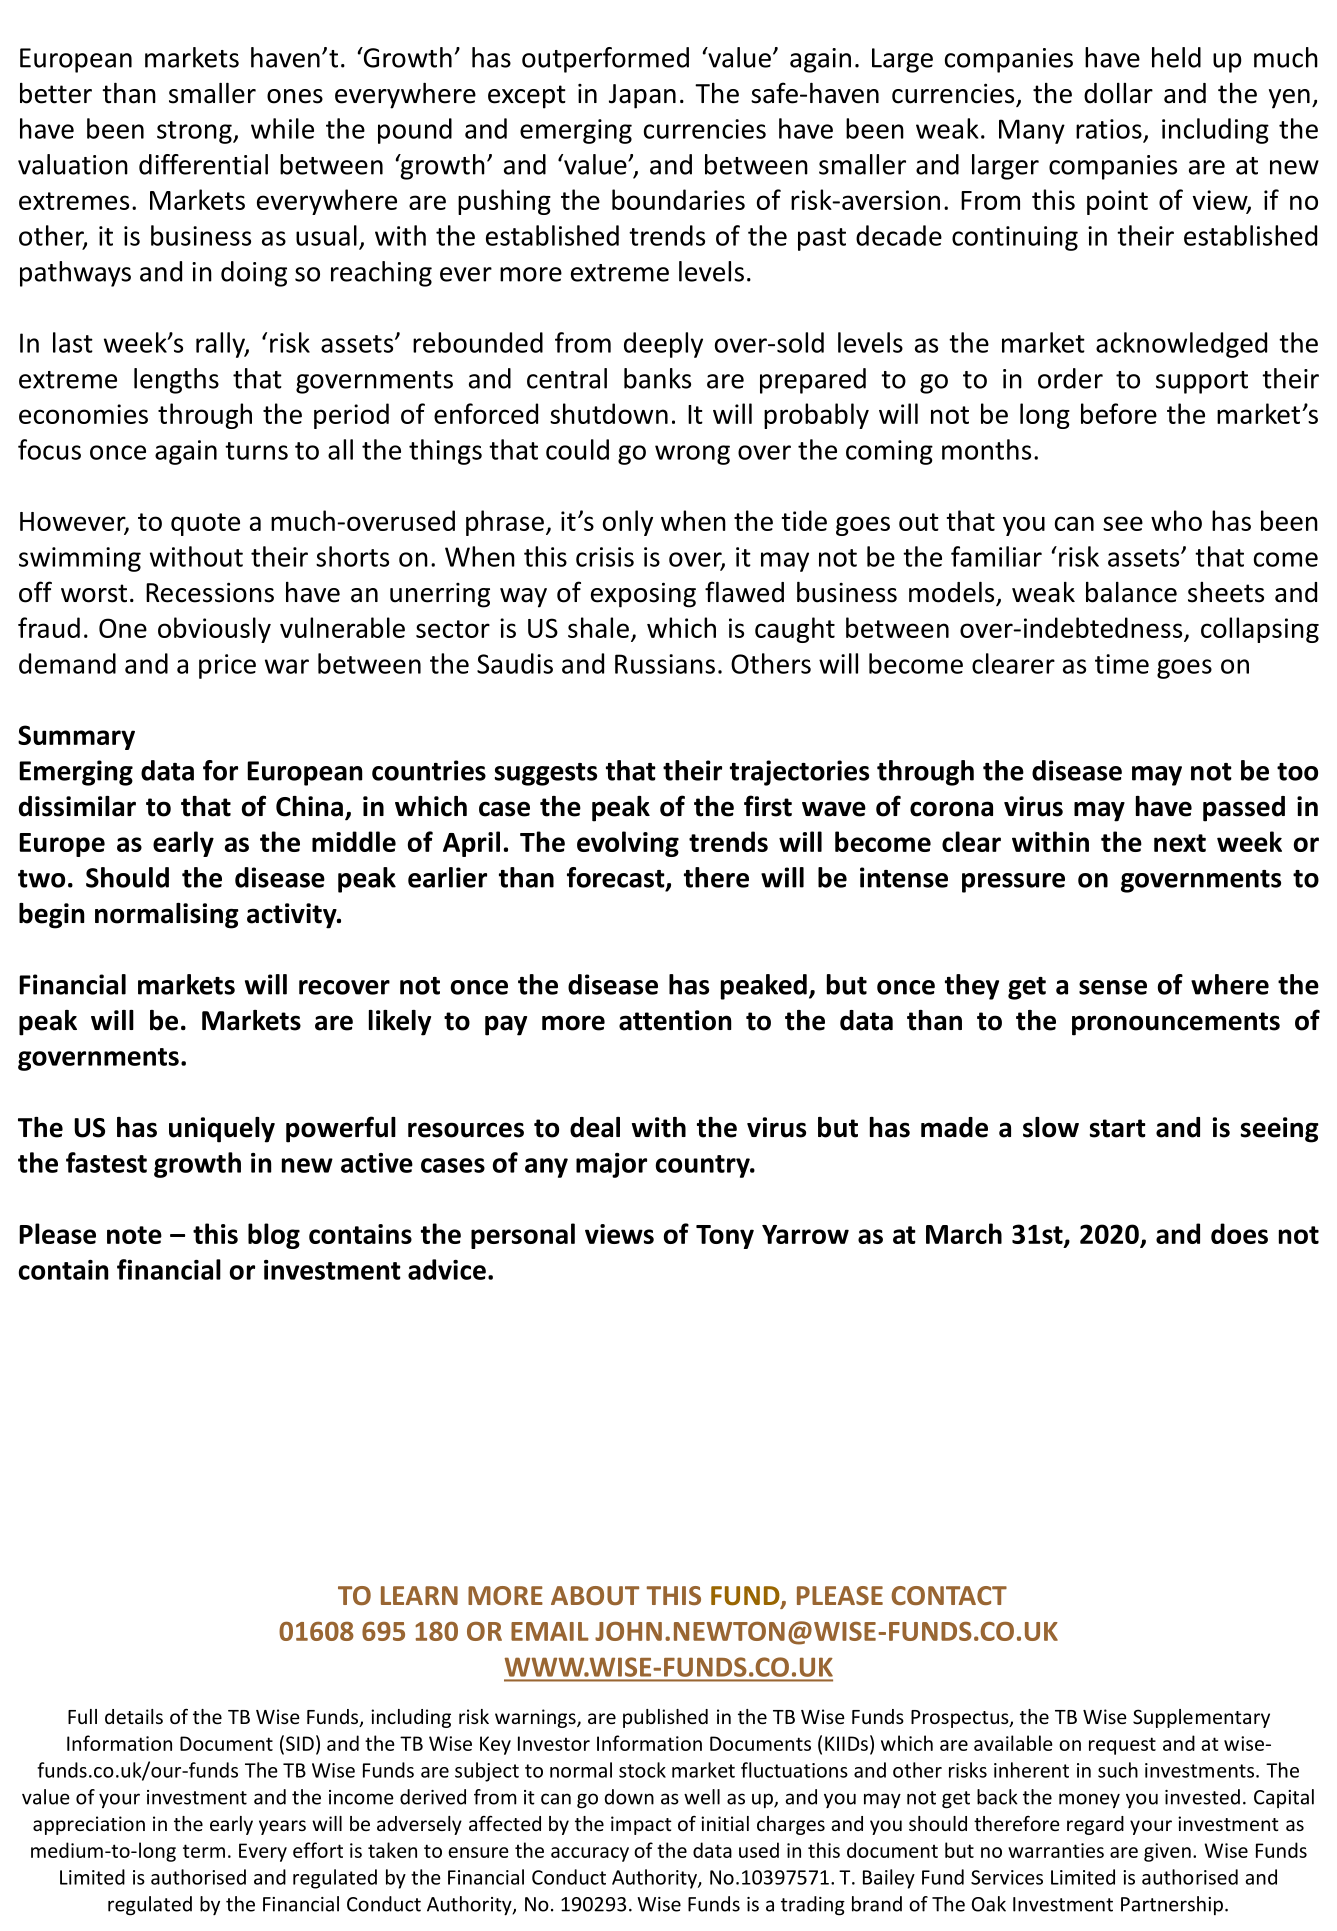  What do you see at coordinates (222, 1130) in the page?
I see `uniquely` at bounding box center [222, 1130].
